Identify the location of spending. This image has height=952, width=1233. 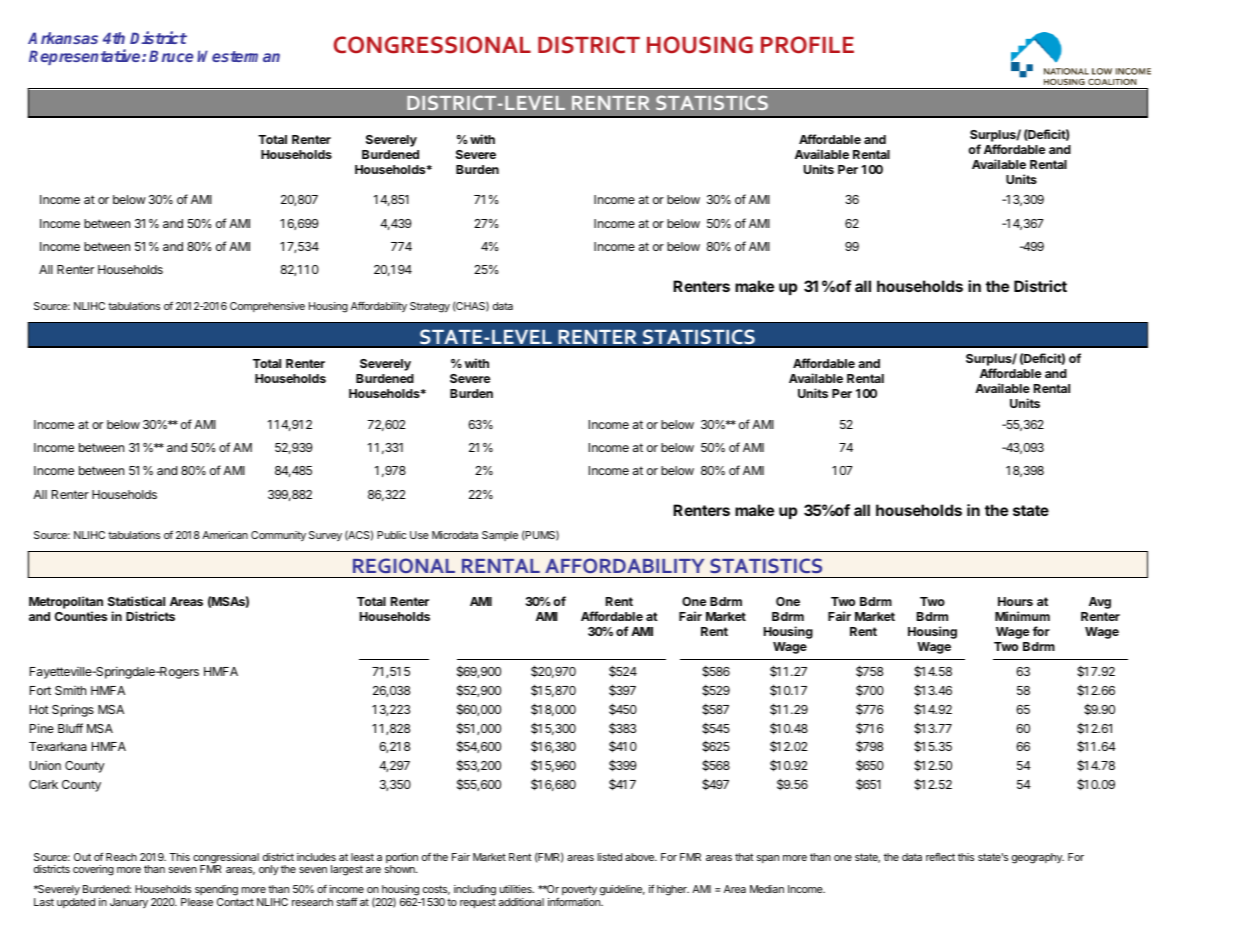
(216, 892).
